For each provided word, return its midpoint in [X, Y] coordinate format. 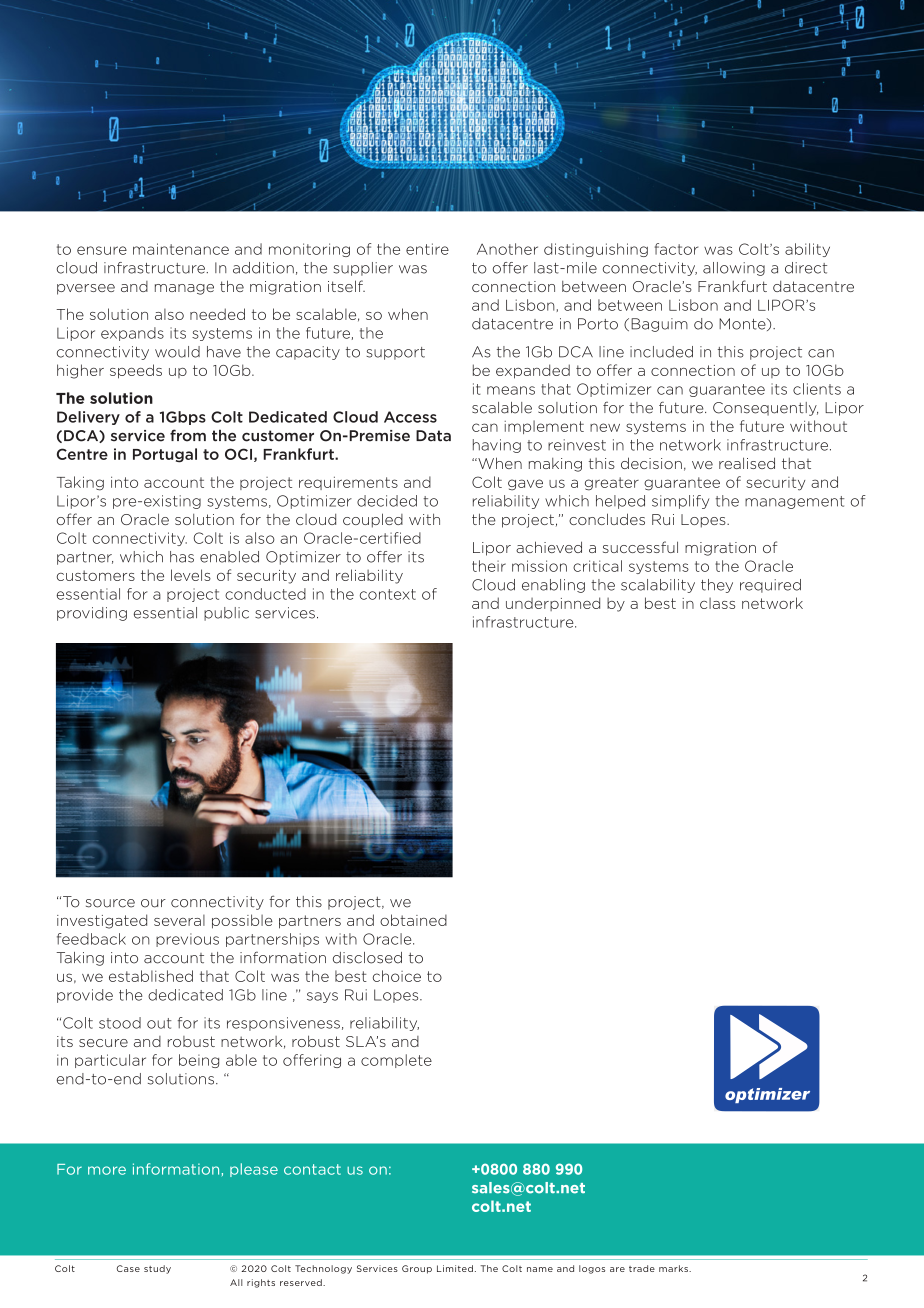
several [179, 920]
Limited [455, 1268]
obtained [413, 920]
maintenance [181, 249]
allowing [734, 269]
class [717, 603]
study [157, 1269]
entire [427, 249]
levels [191, 575]
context [388, 594]
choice [397, 976]
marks [674, 1268]
